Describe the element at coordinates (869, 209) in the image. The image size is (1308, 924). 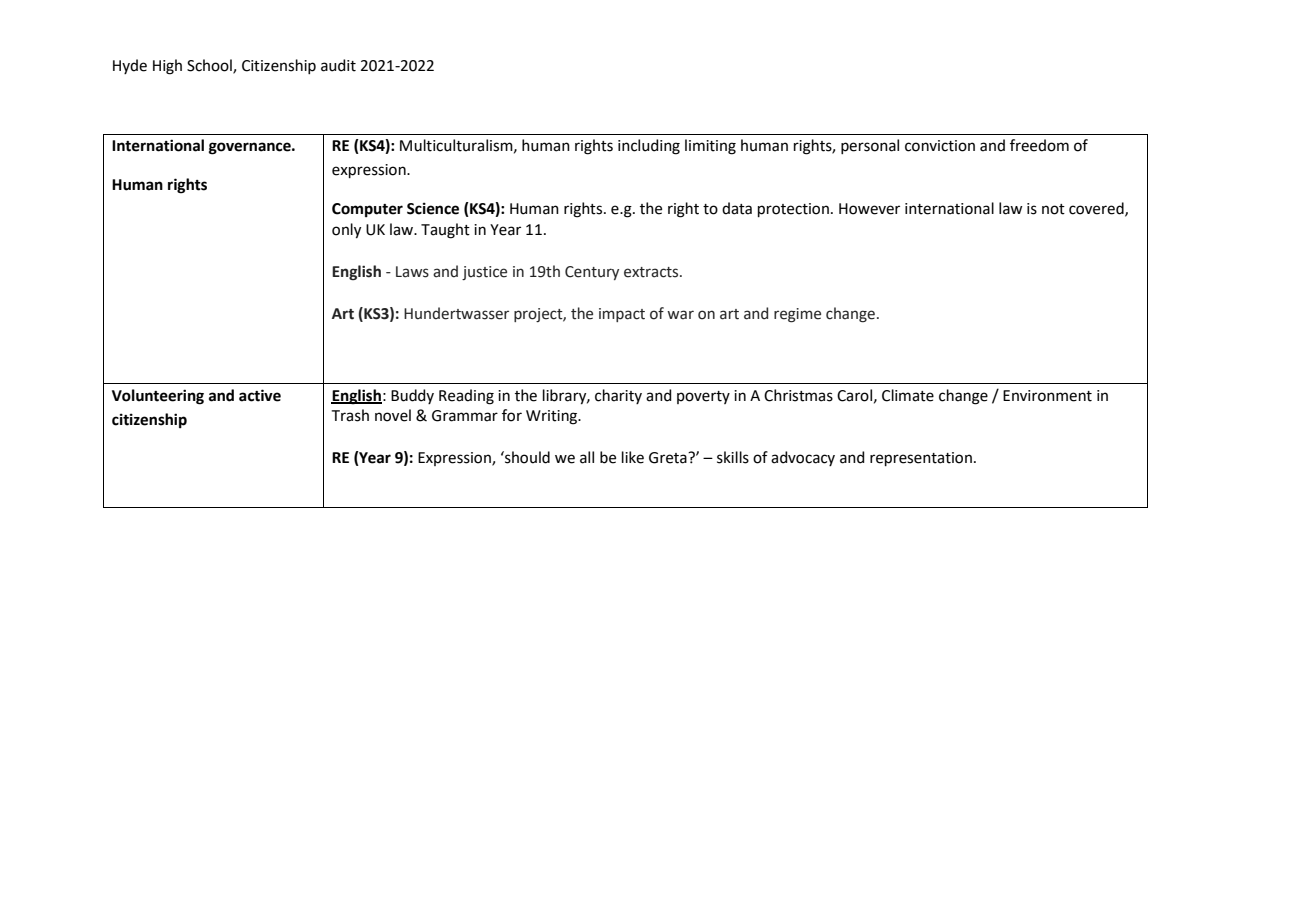
I see `However` at that location.
